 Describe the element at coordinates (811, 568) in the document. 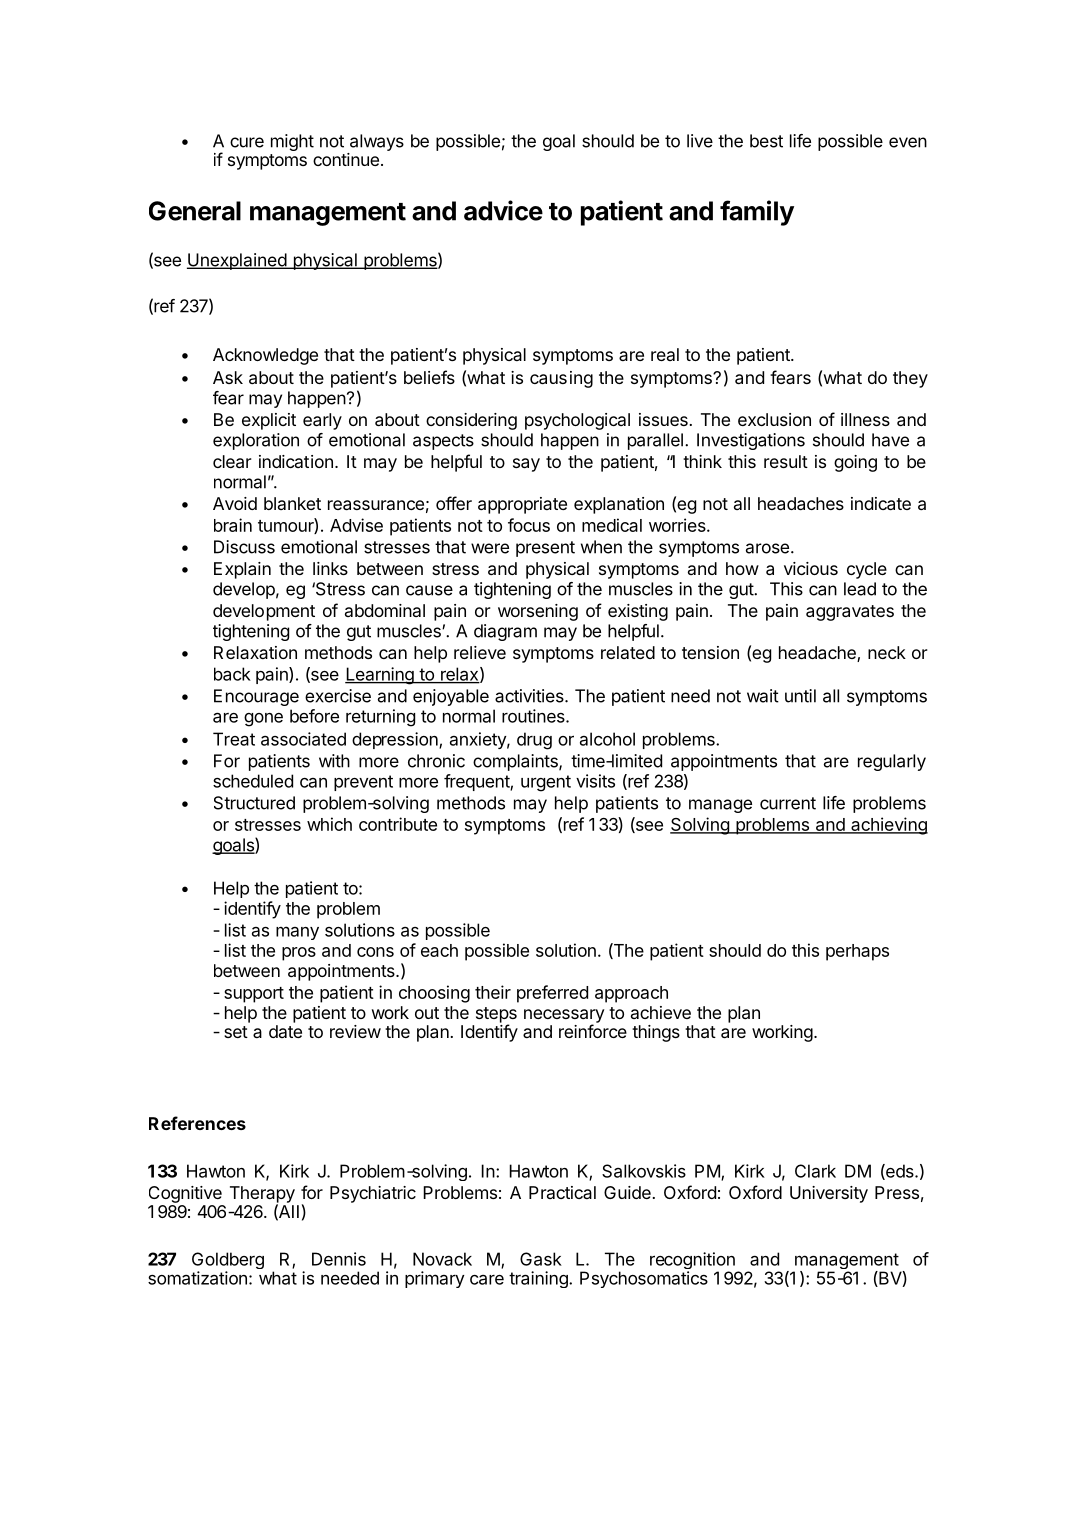

I see `vicious` at that location.
